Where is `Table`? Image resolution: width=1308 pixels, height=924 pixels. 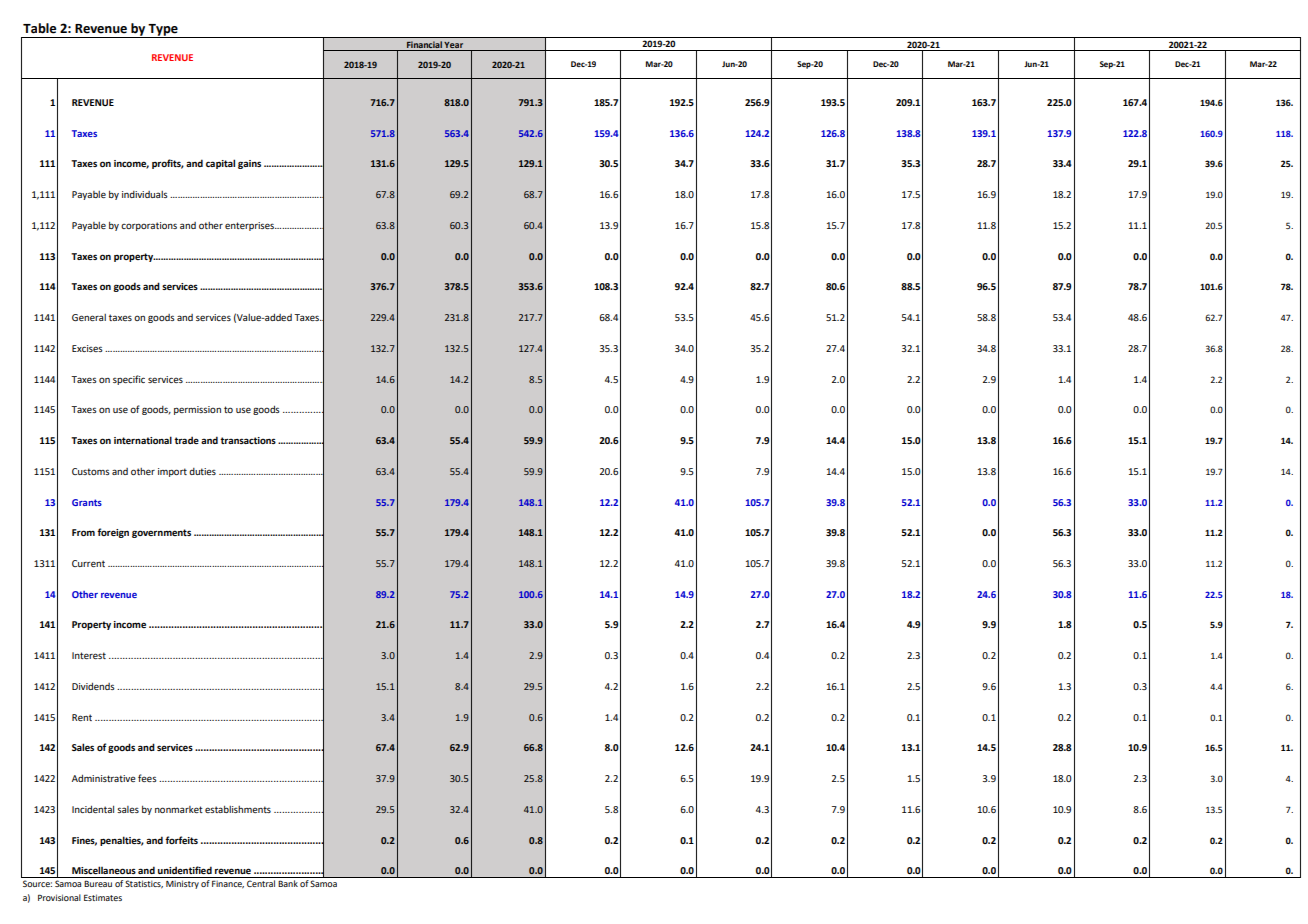 Table is located at coordinates (39, 28).
